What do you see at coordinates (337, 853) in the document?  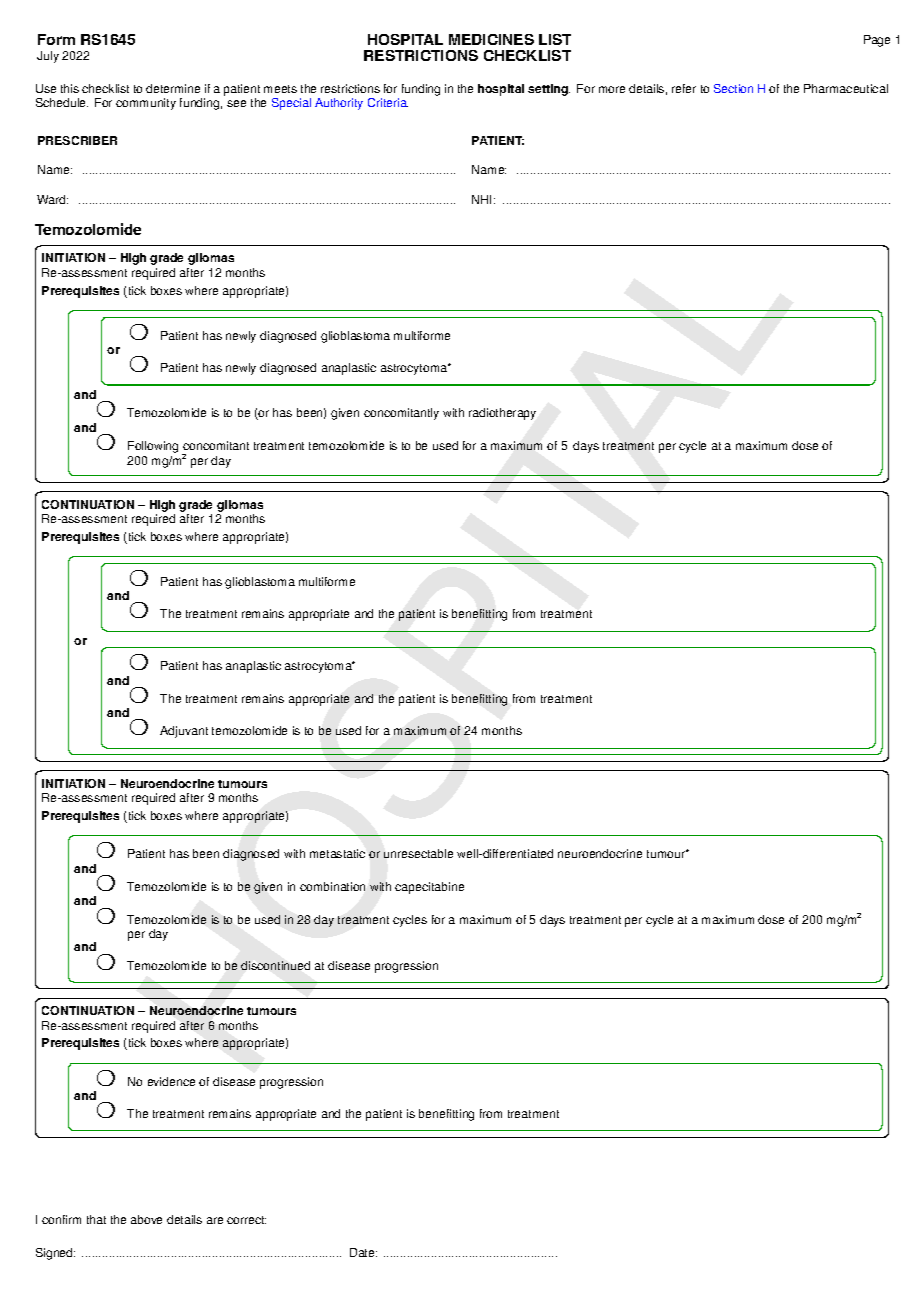 I see `metastatic` at bounding box center [337, 853].
